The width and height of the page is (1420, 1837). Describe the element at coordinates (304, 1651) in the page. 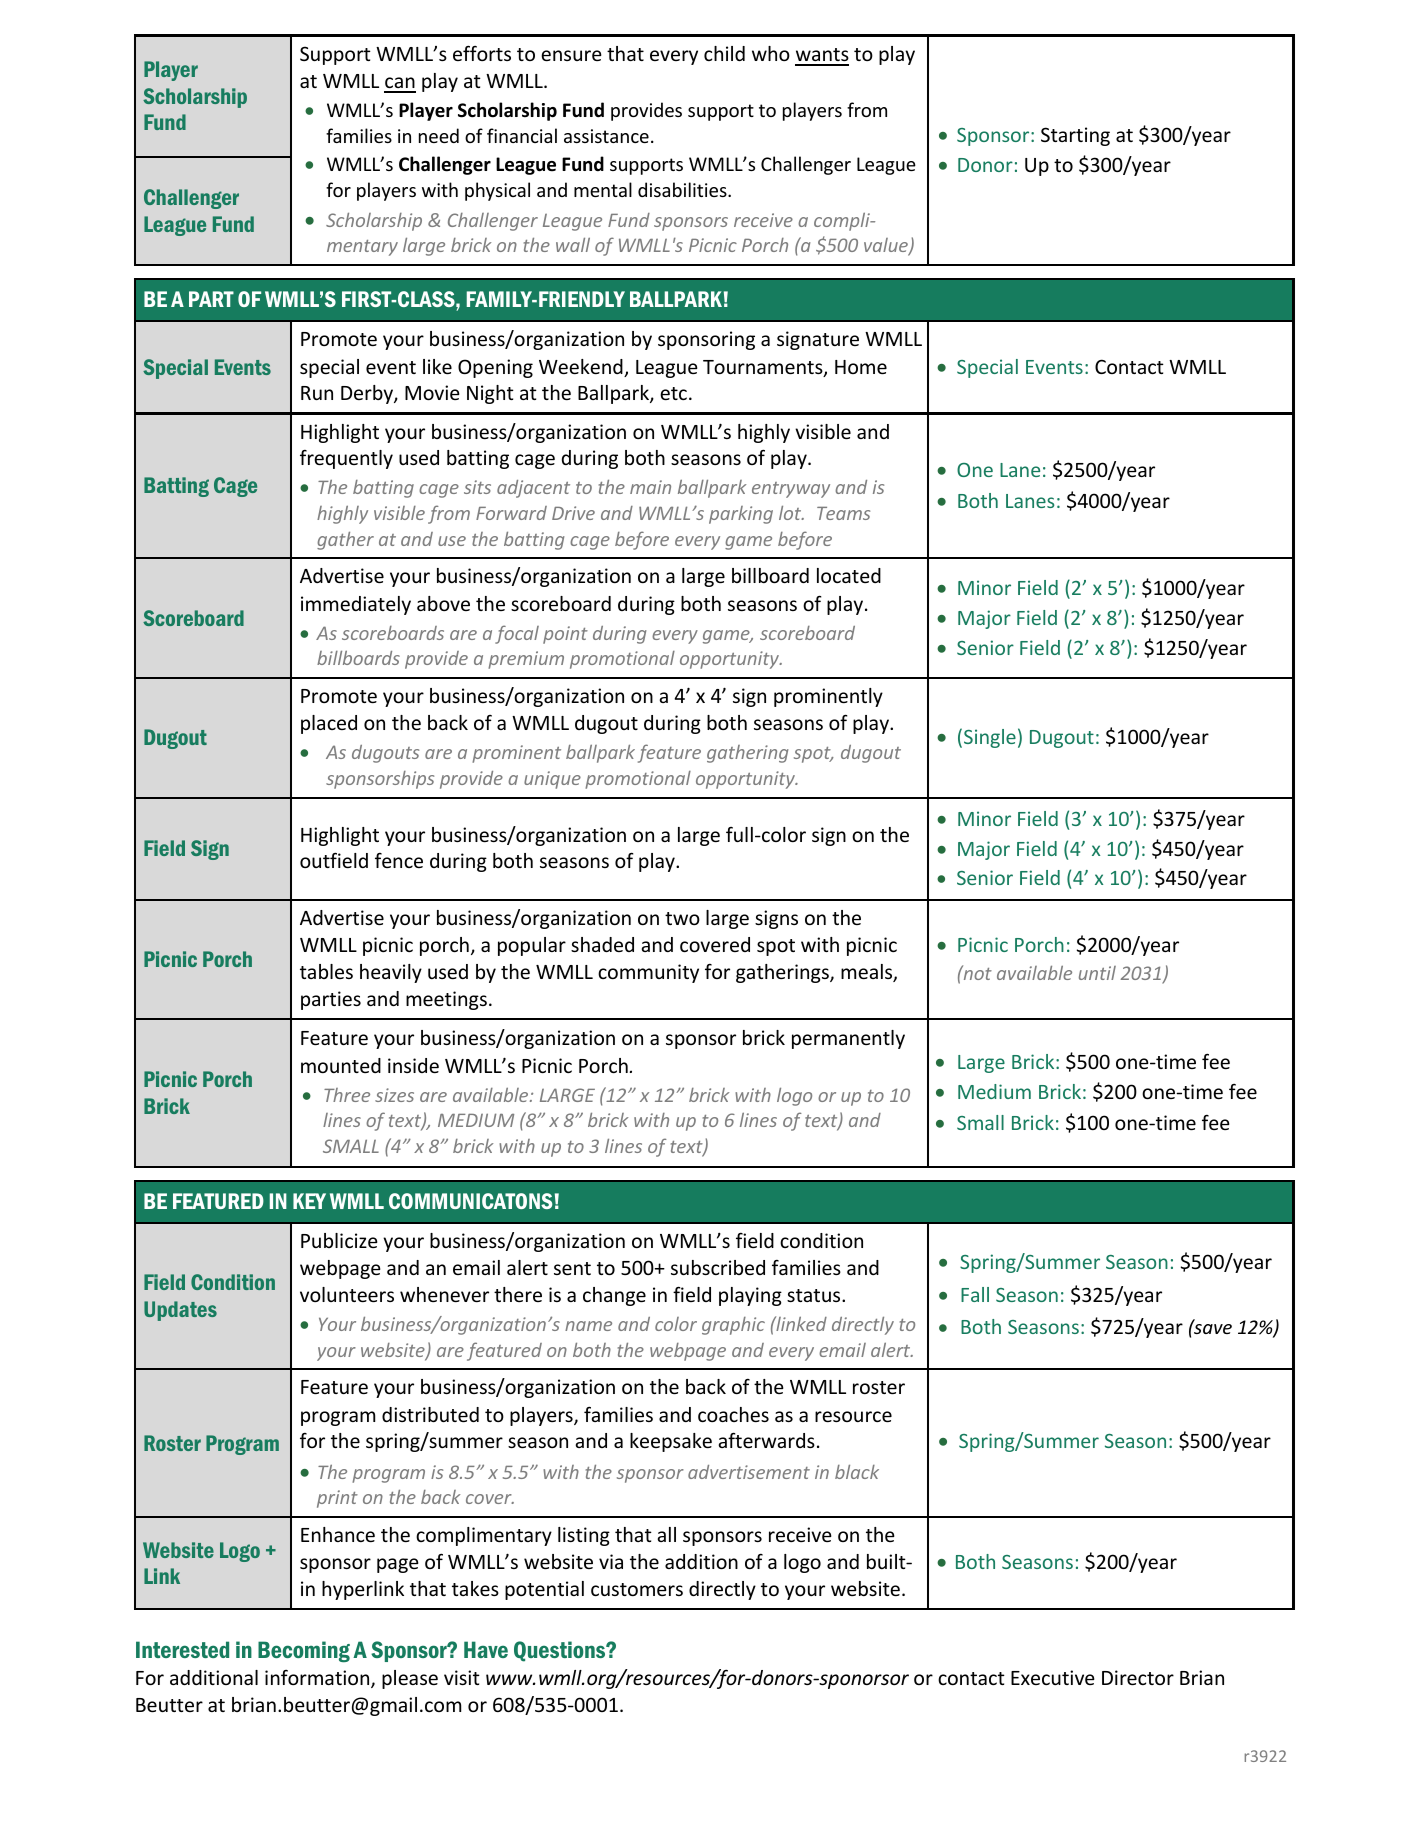

I see `Becoming` at that location.
